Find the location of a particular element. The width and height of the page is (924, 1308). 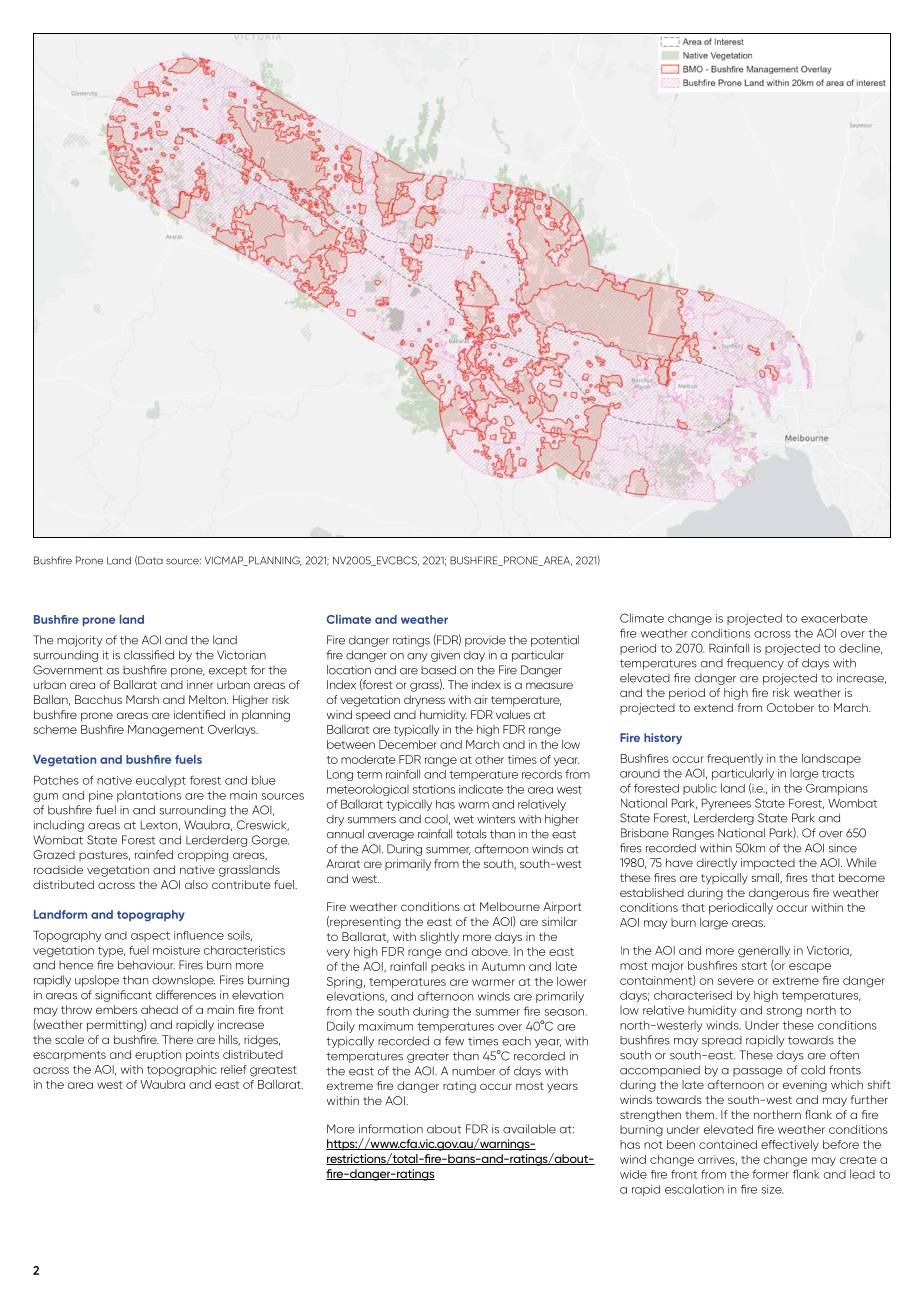

passage is located at coordinates (758, 1072).
